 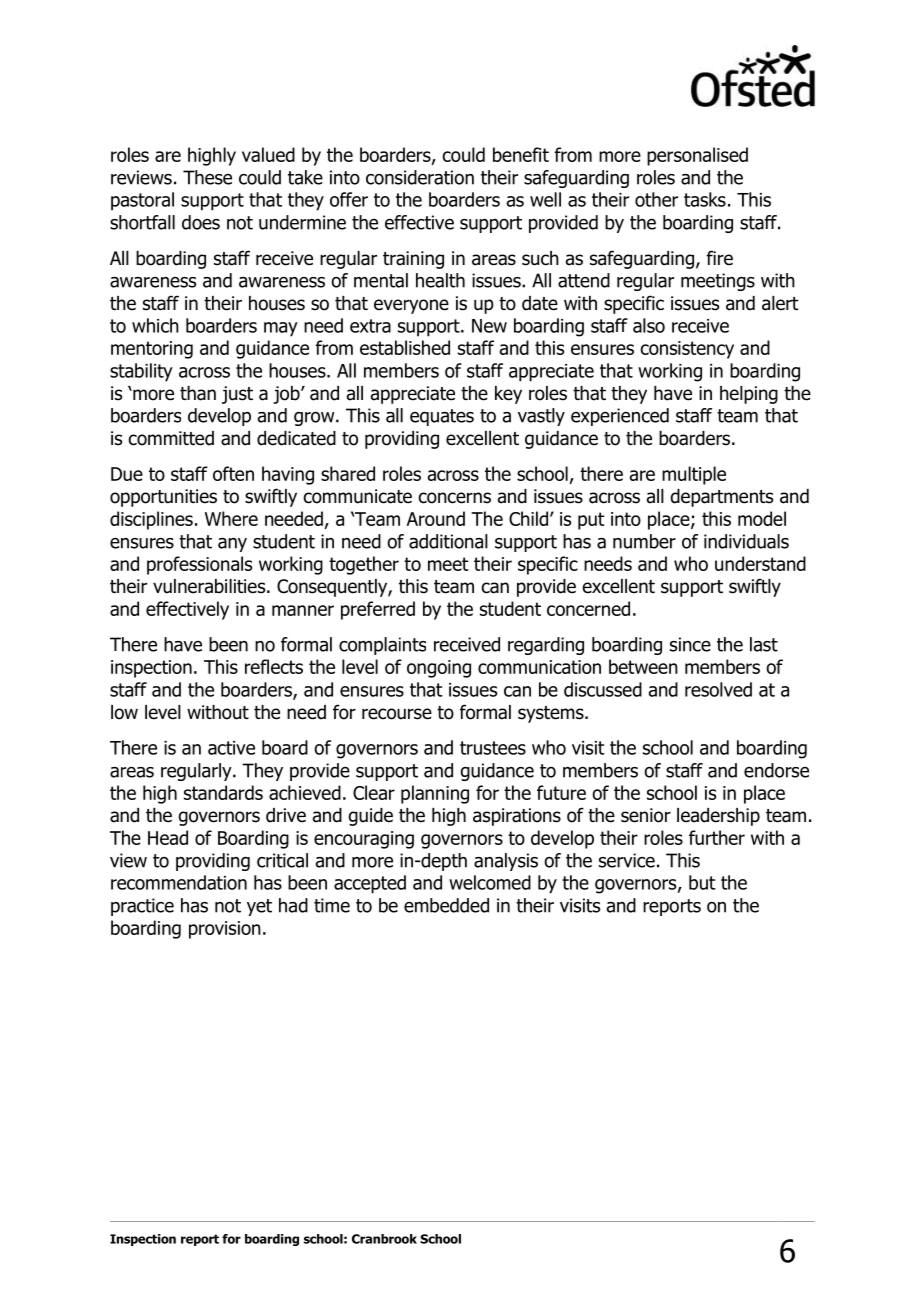 What do you see at coordinates (384, 1239) in the screenshot?
I see `Cranbrook` at bounding box center [384, 1239].
